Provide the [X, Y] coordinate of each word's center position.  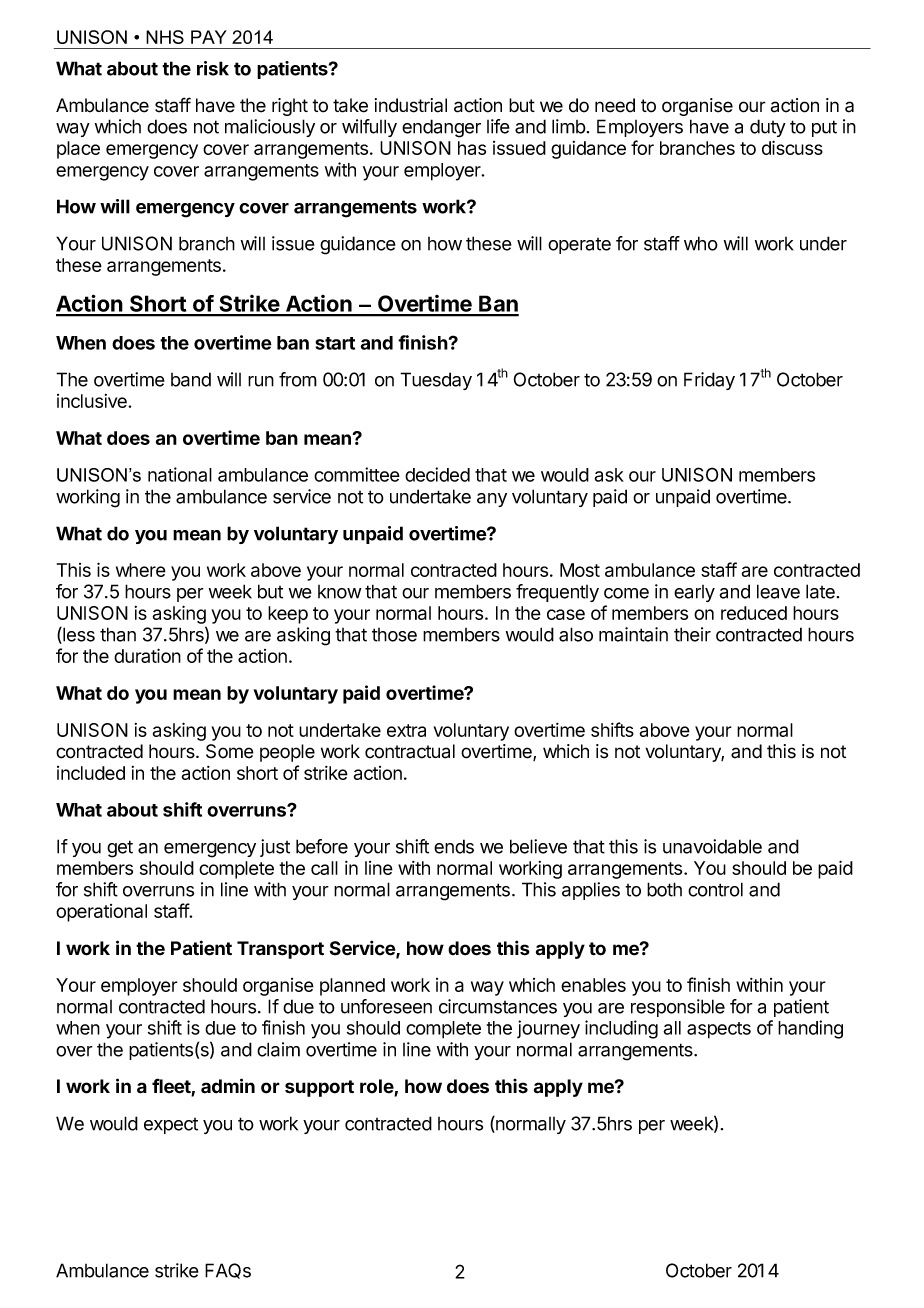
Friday [709, 381]
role [377, 1087]
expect [171, 1126]
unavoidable [712, 846]
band [191, 379]
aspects [719, 1030]
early [694, 593]
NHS [165, 37]
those [394, 635]
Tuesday [436, 381]
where [141, 570]
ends [454, 846]
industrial [411, 105]
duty [768, 128]
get [120, 849]
